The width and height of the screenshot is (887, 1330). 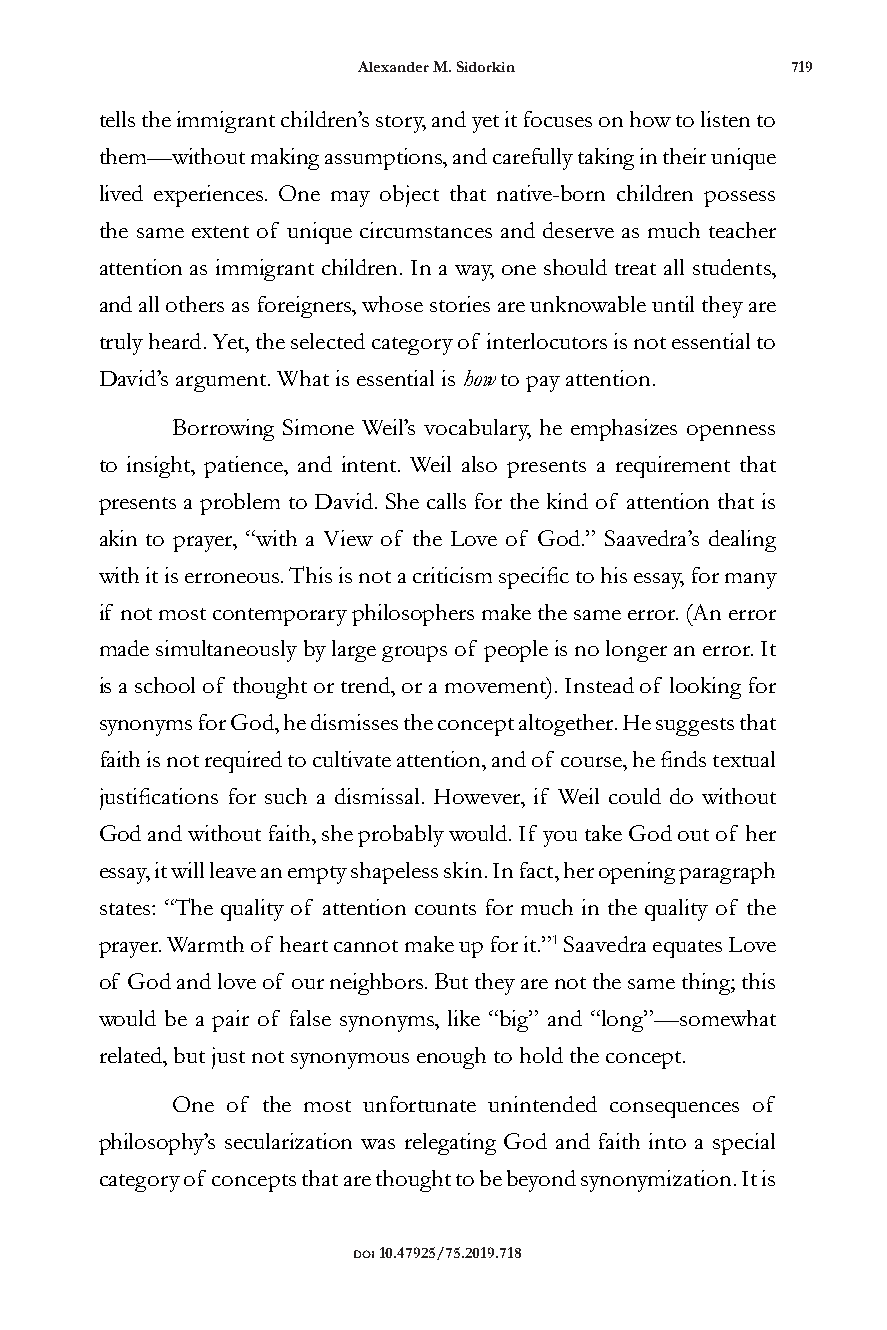 What do you see at coordinates (446, 501) in the screenshot?
I see `calls` at bounding box center [446, 501].
